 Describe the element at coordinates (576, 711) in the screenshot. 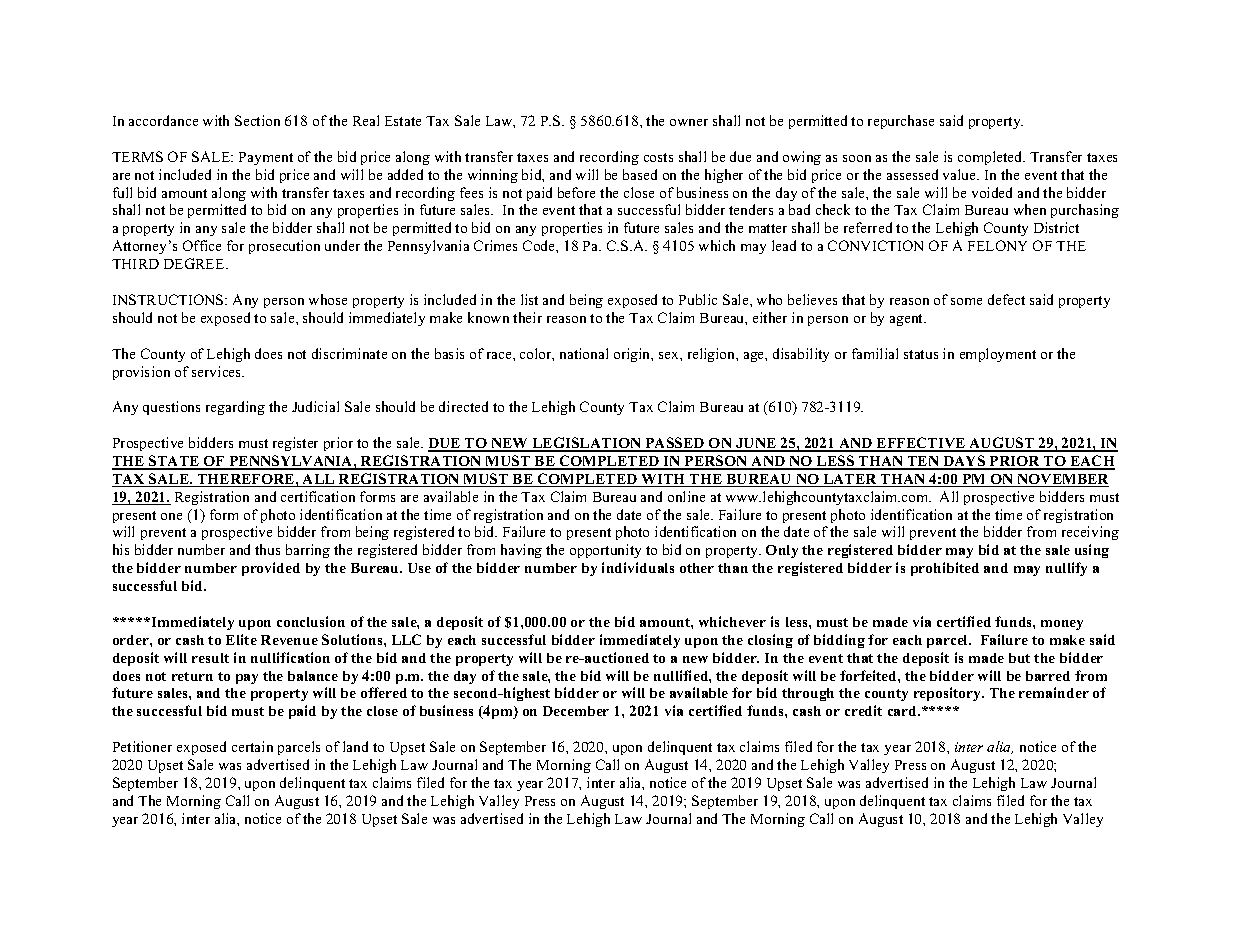

I see `December` at that location.
